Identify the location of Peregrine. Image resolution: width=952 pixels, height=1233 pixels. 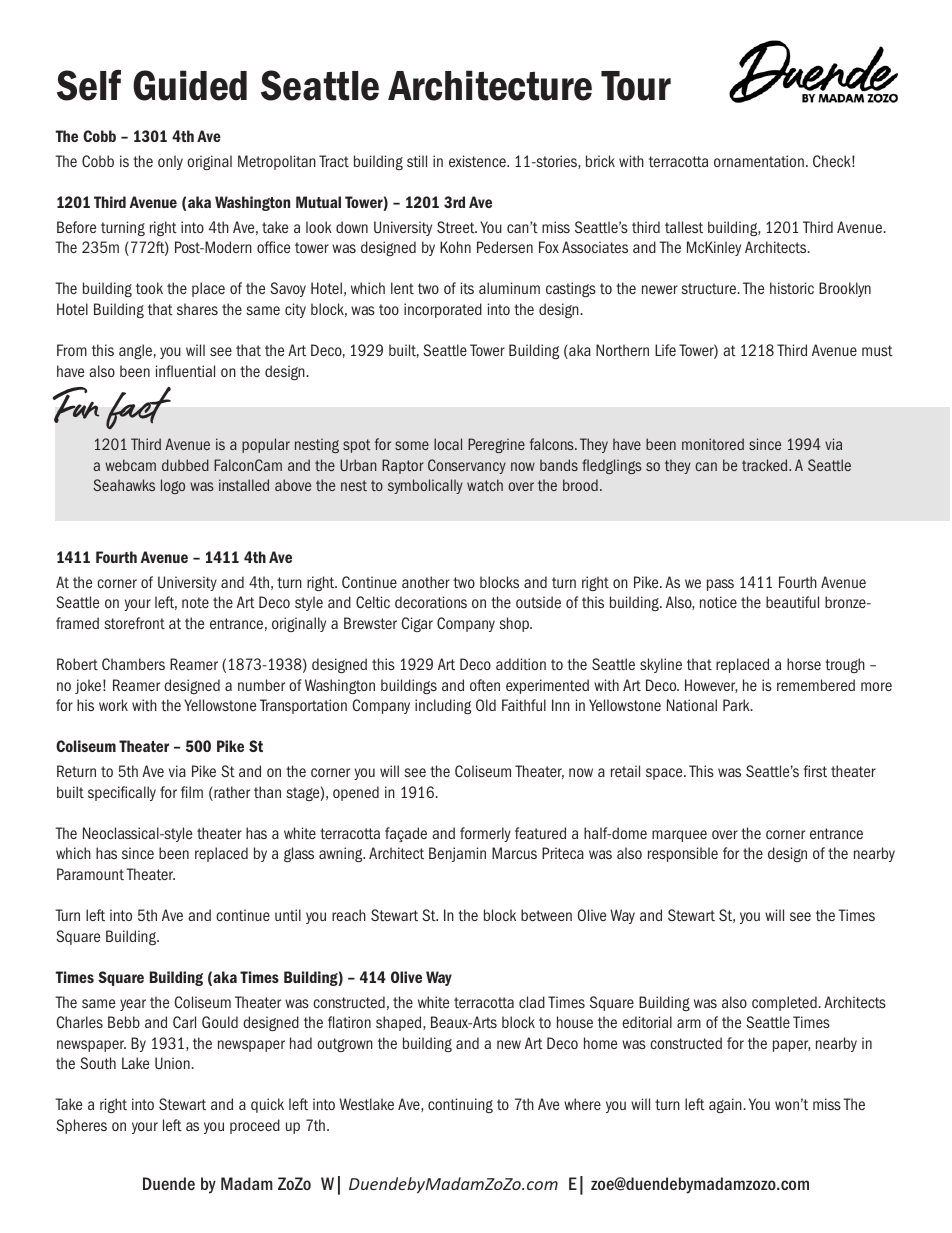
(496, 445).
